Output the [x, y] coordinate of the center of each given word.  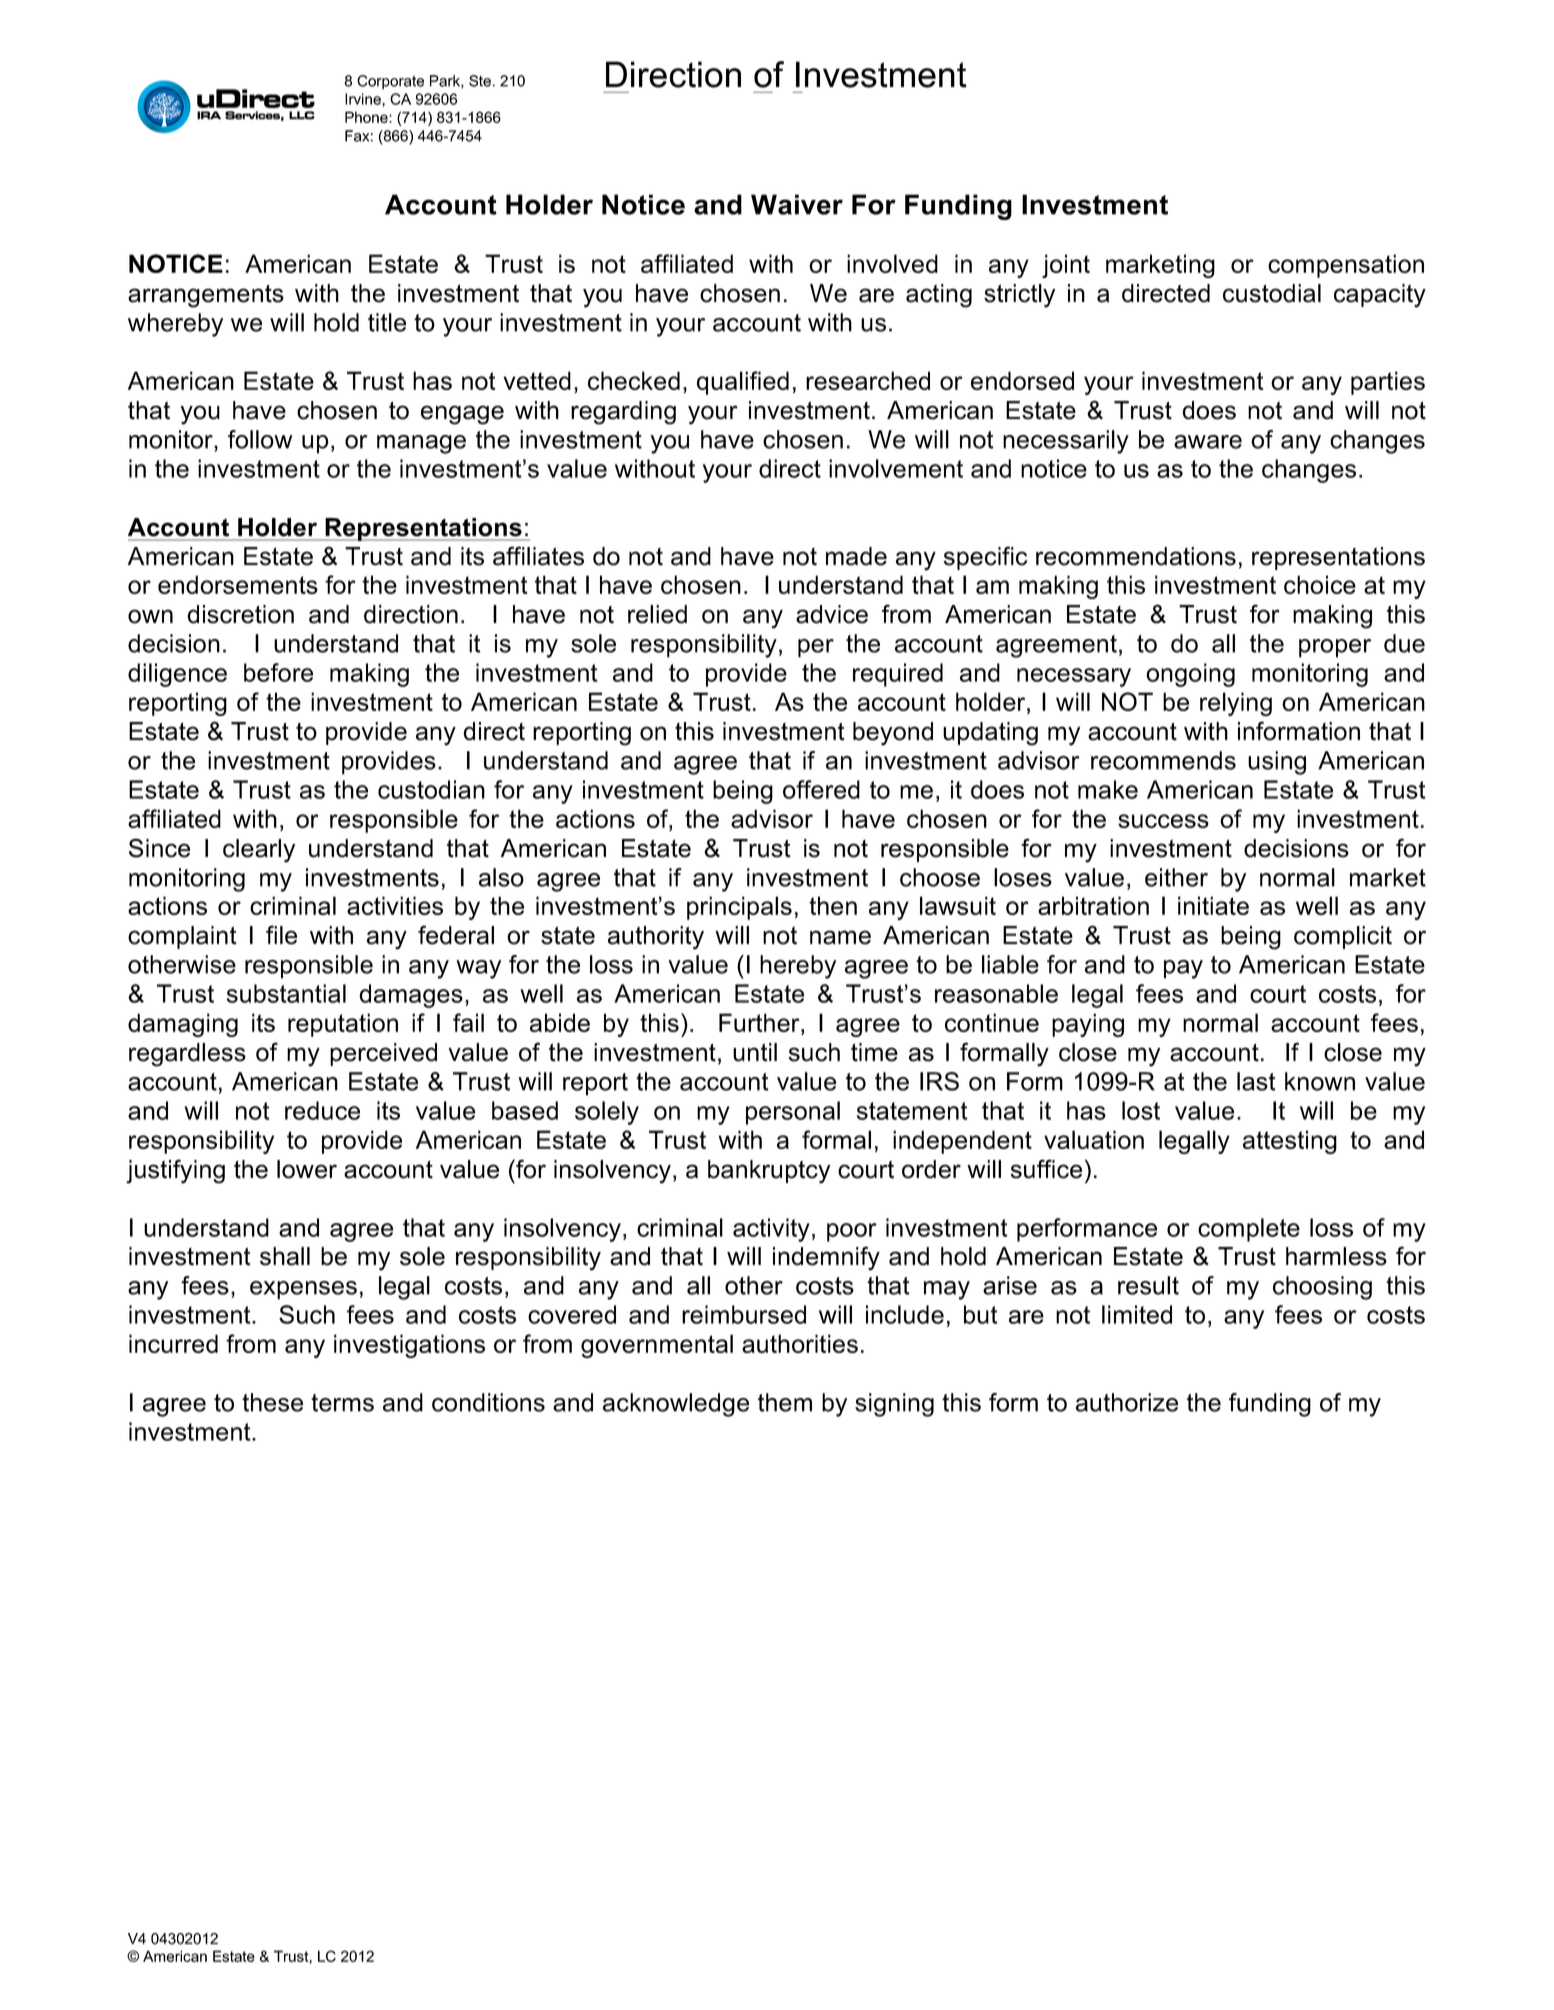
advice [832, 614]
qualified [743, 383]
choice [1320, 584]
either [1176, 877]
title [387, 322]
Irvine [364, 99]
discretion [240, 614]
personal [793, 1113]
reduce [322, 1110]
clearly [259, 851]
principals [739, 908]
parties [1388, 383]
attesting [1290, 1142]
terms [342, 1403]
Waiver [797, 204]
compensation [1346, 266]
